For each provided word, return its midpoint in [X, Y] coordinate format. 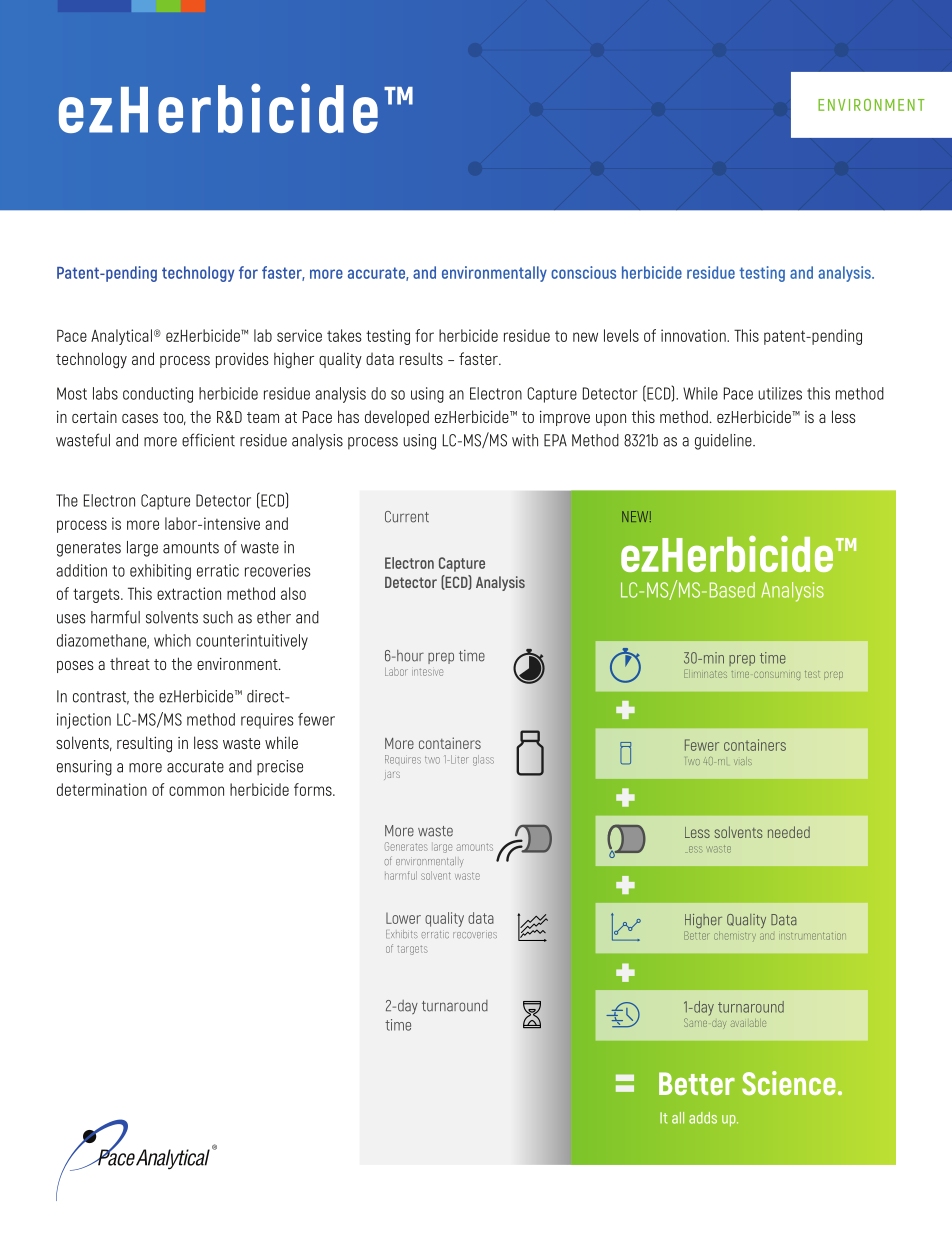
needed [789, 832]
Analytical [121, 337]
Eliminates [705, 674]
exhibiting [160, 572]
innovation [694, 335]
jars [392, 775]
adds [703, 1118]
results [421, 358]
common [196, 791]
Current [407, 517]
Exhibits [402, 934]
